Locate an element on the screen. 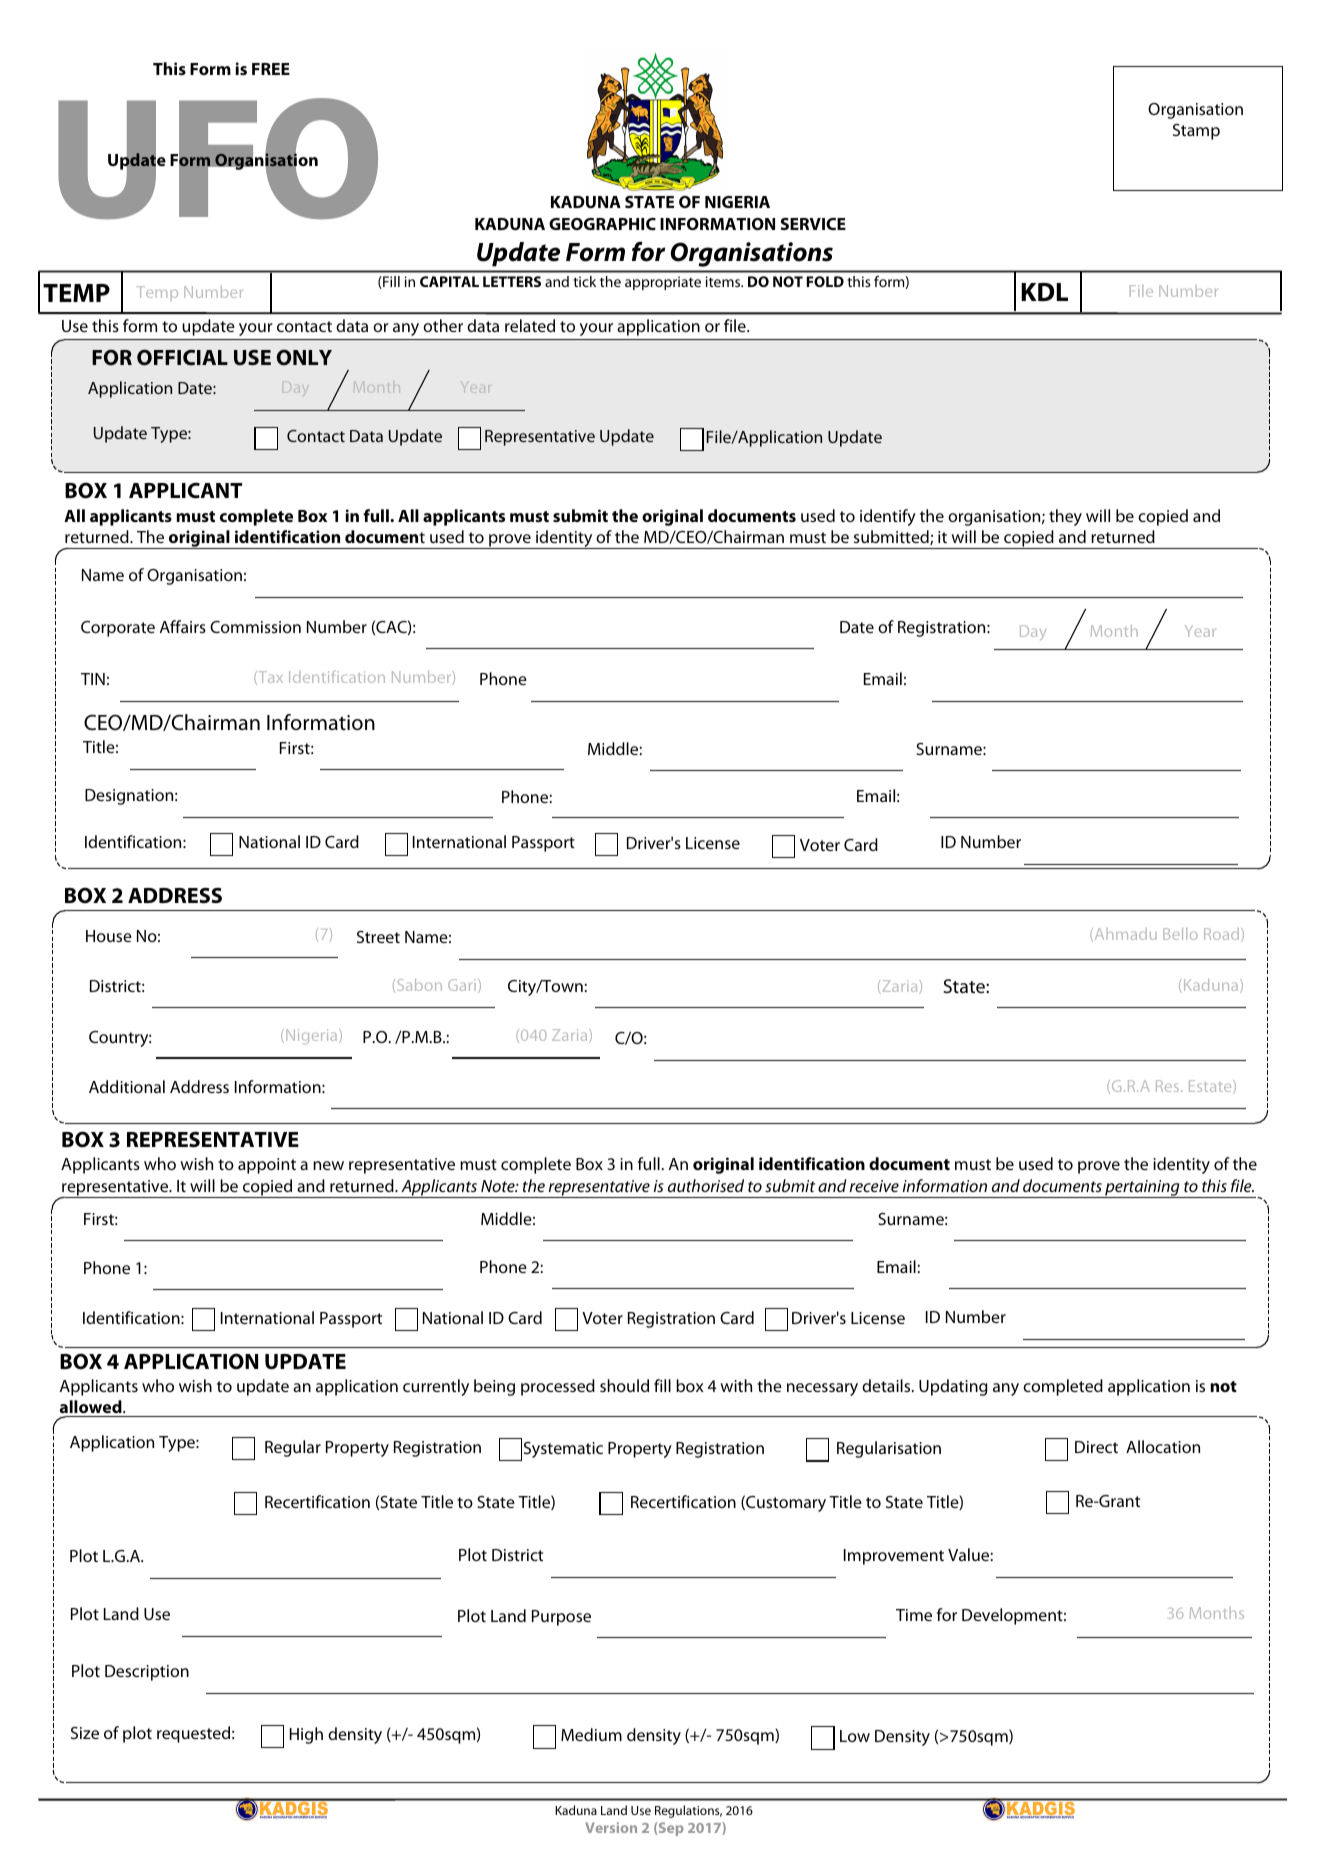 The height and width of the screenshot is (1874, 1325). UFO is located at coordinates (218, 158).
